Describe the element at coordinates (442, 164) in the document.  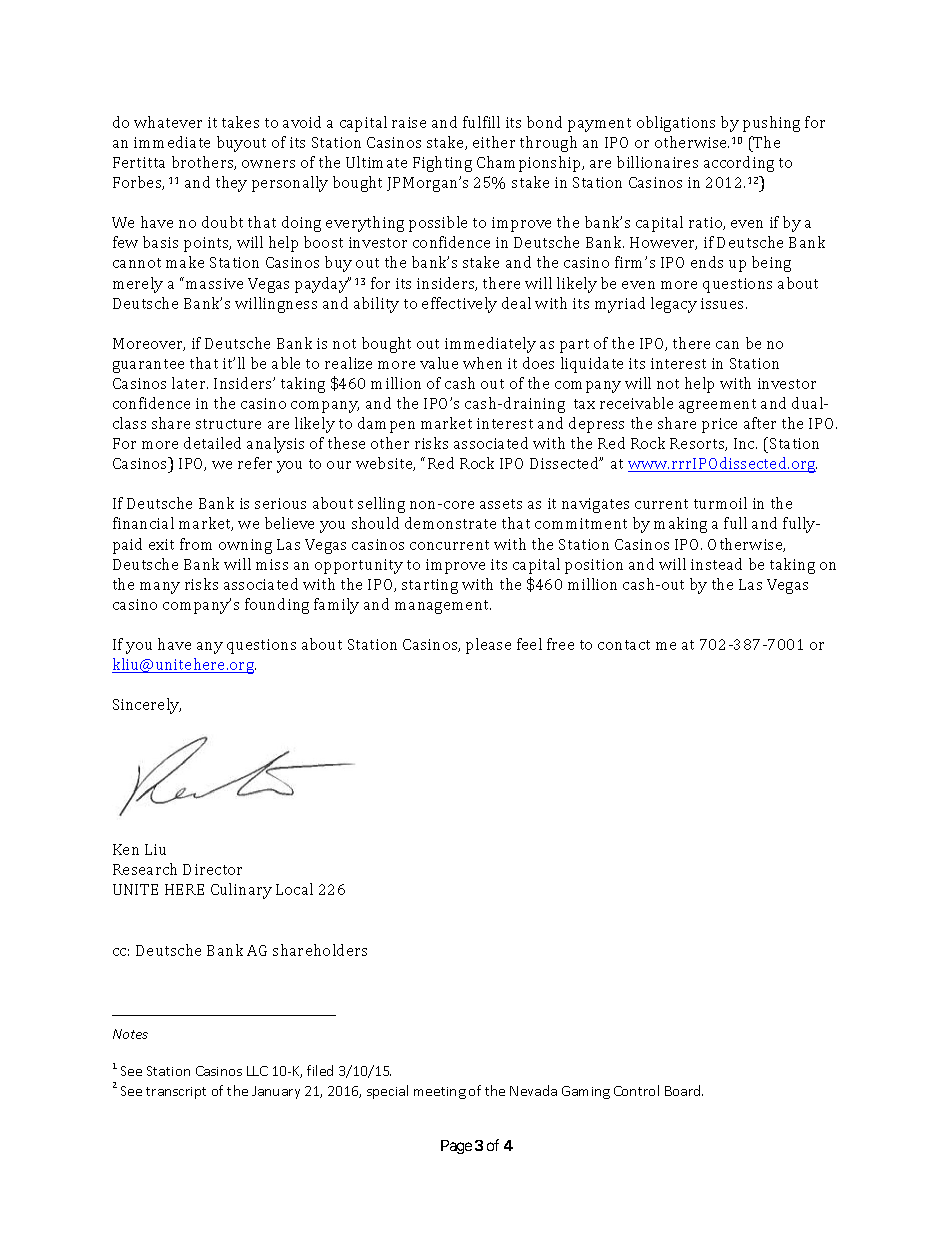
I see `Fighting` at that location.
